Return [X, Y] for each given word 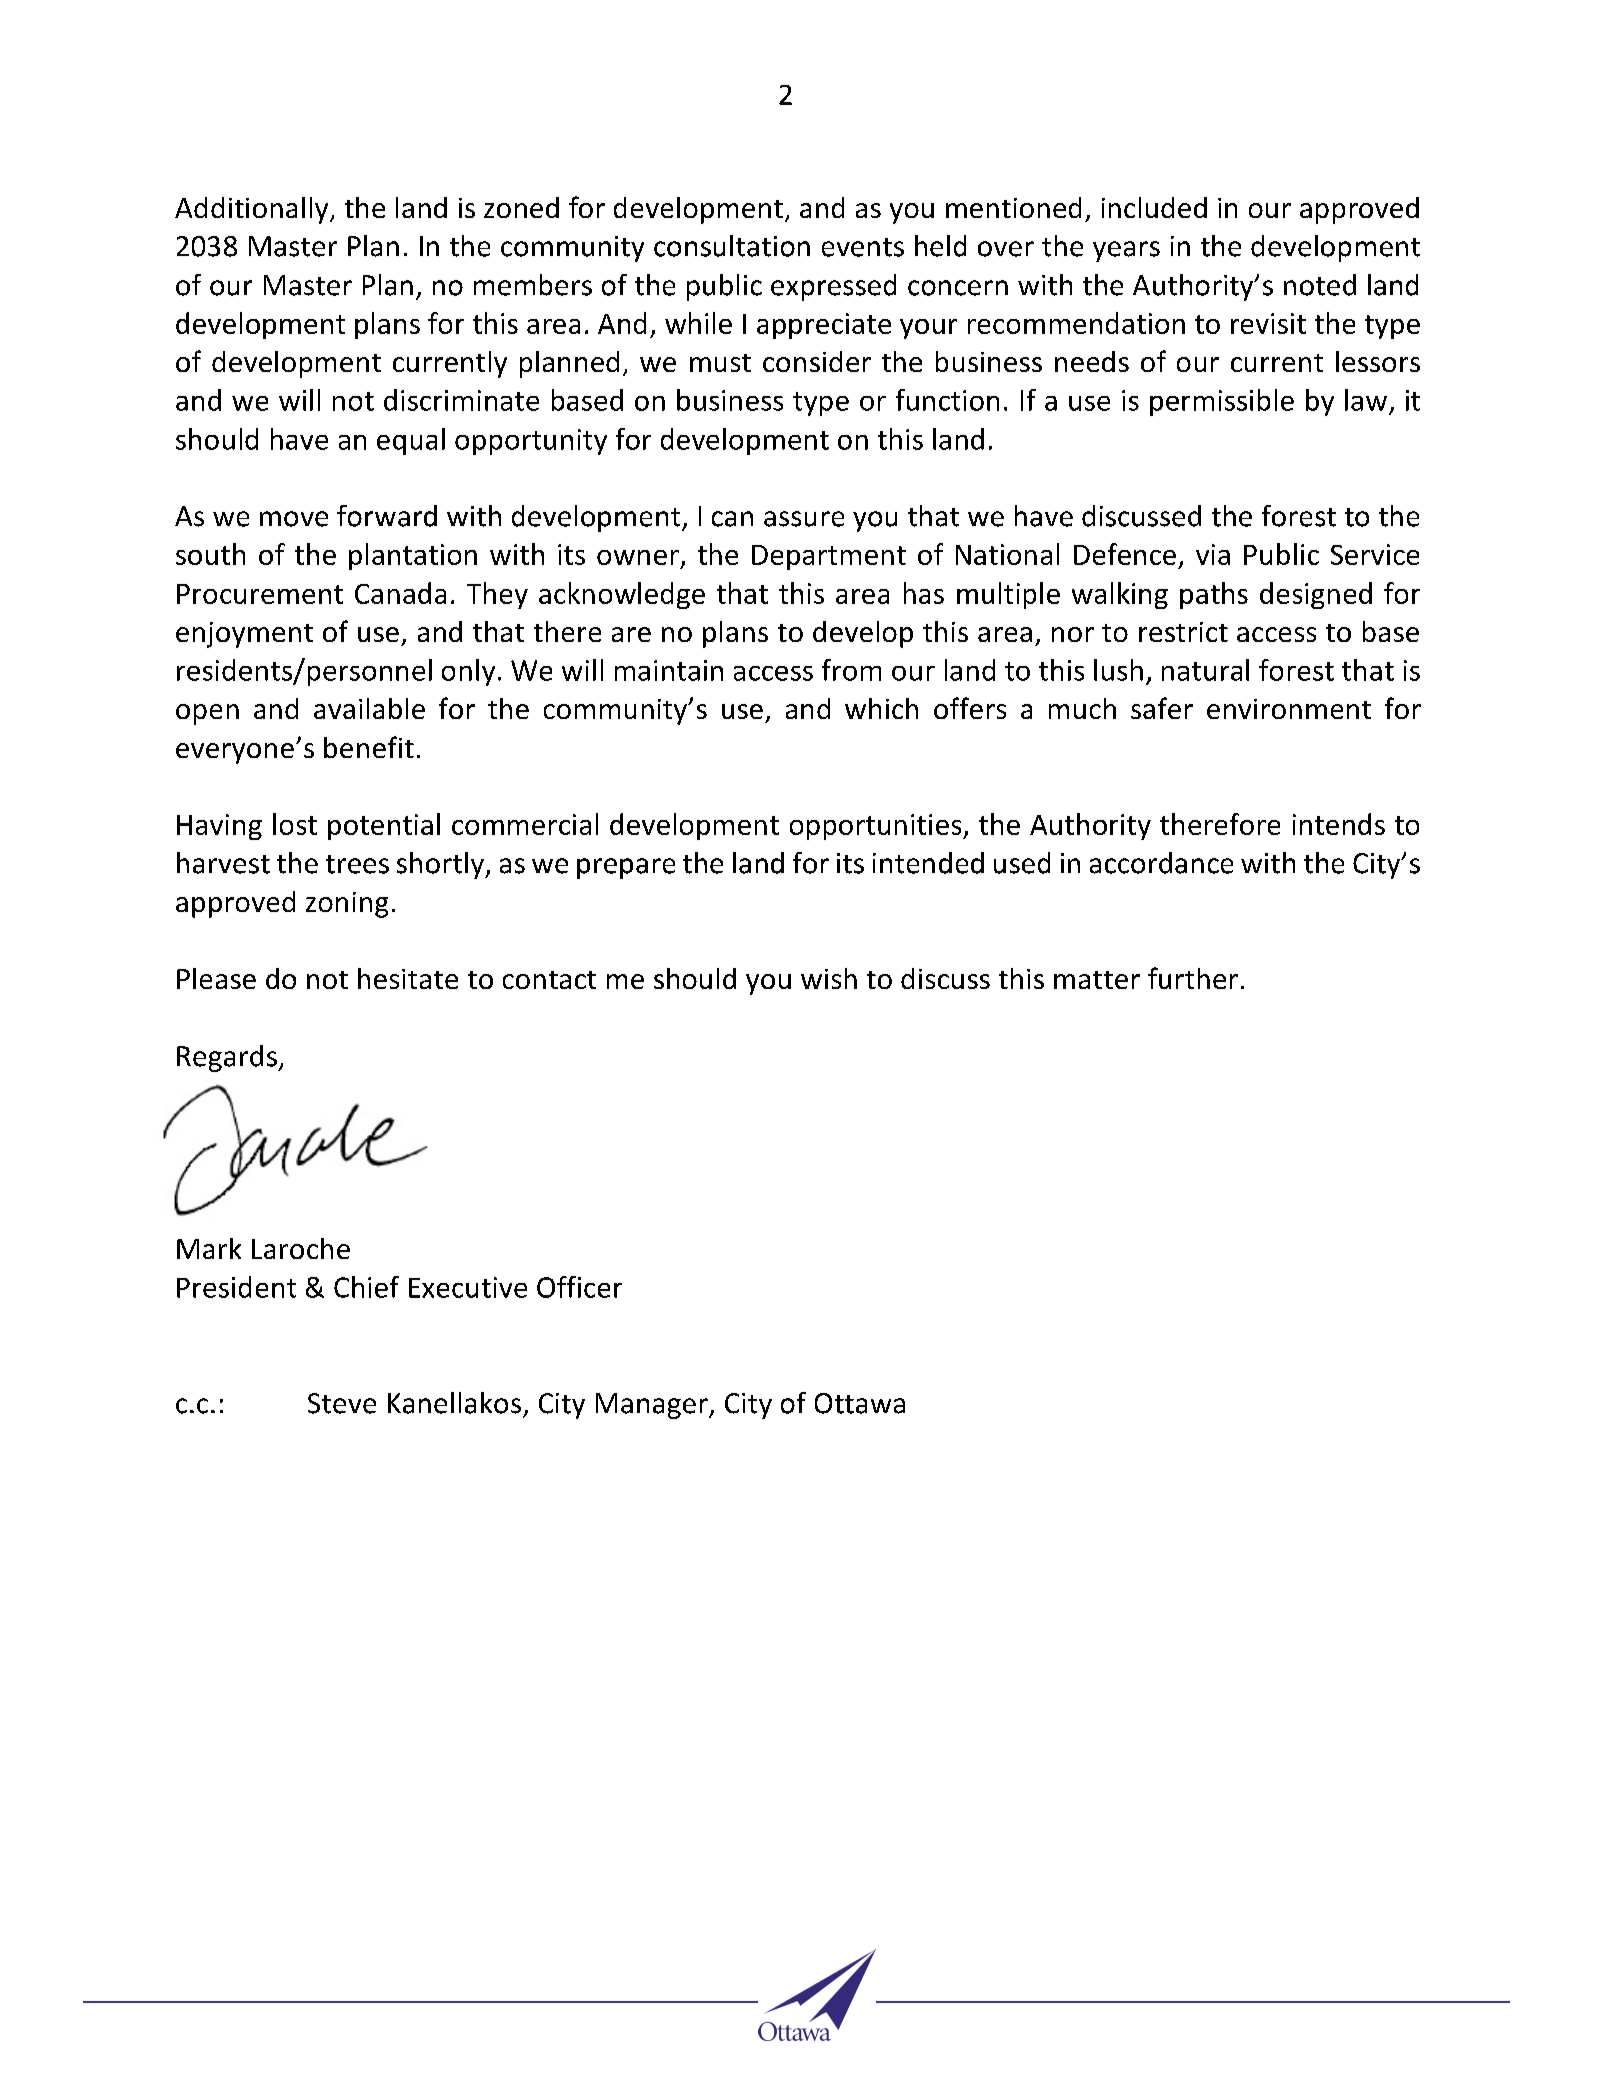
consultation [732, 246]
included [1154, 207]
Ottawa [860, 1403]
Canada [400, 593]
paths [1214, 595]
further [1193, 978]
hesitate [408, 978]
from [851, 670]
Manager [653, 1406]
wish [829, 978]
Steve [342, 1403]
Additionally [253, 210]
